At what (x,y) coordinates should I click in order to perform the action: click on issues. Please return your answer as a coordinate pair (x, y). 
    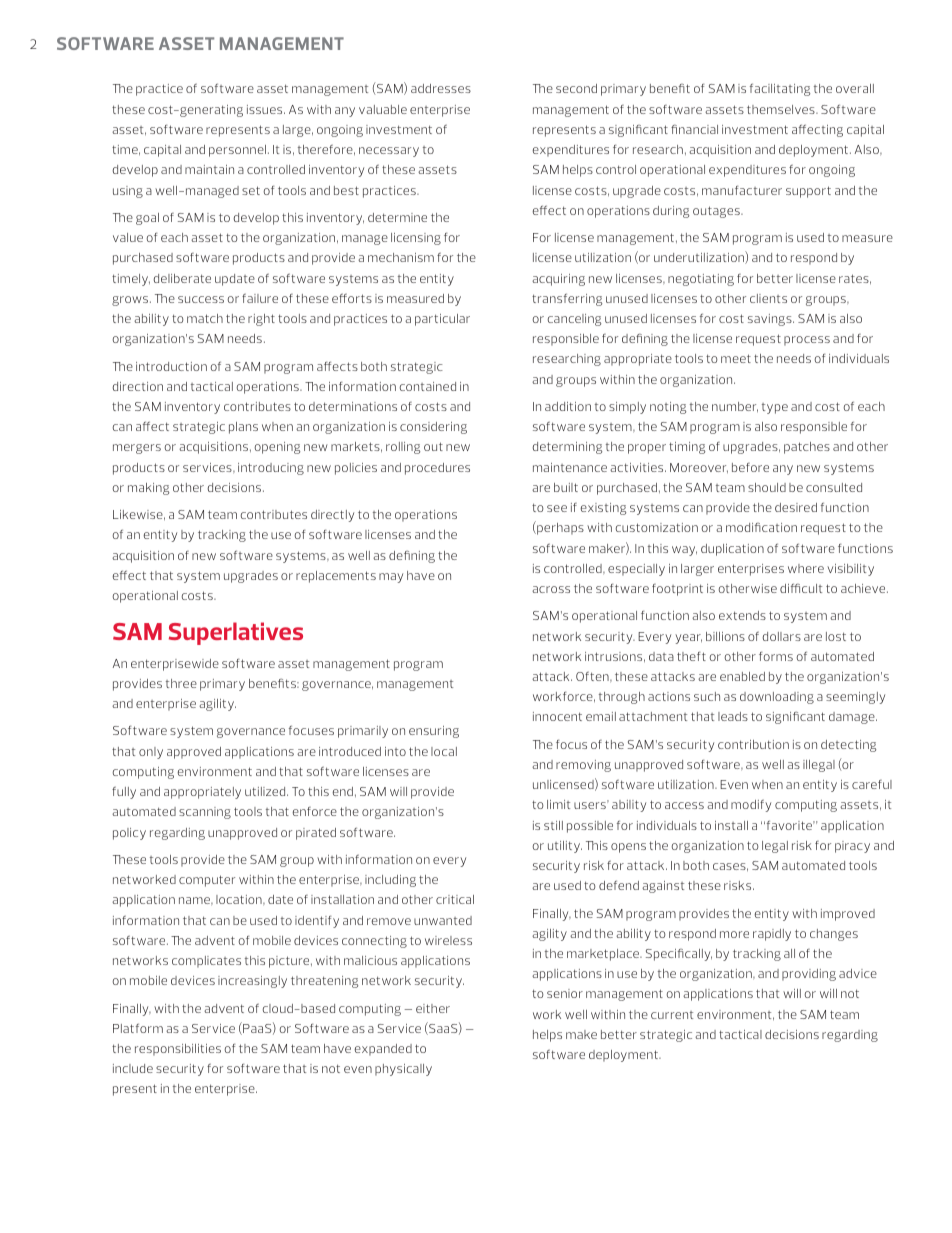
    Looking at the image, I should click on (266, 109).
